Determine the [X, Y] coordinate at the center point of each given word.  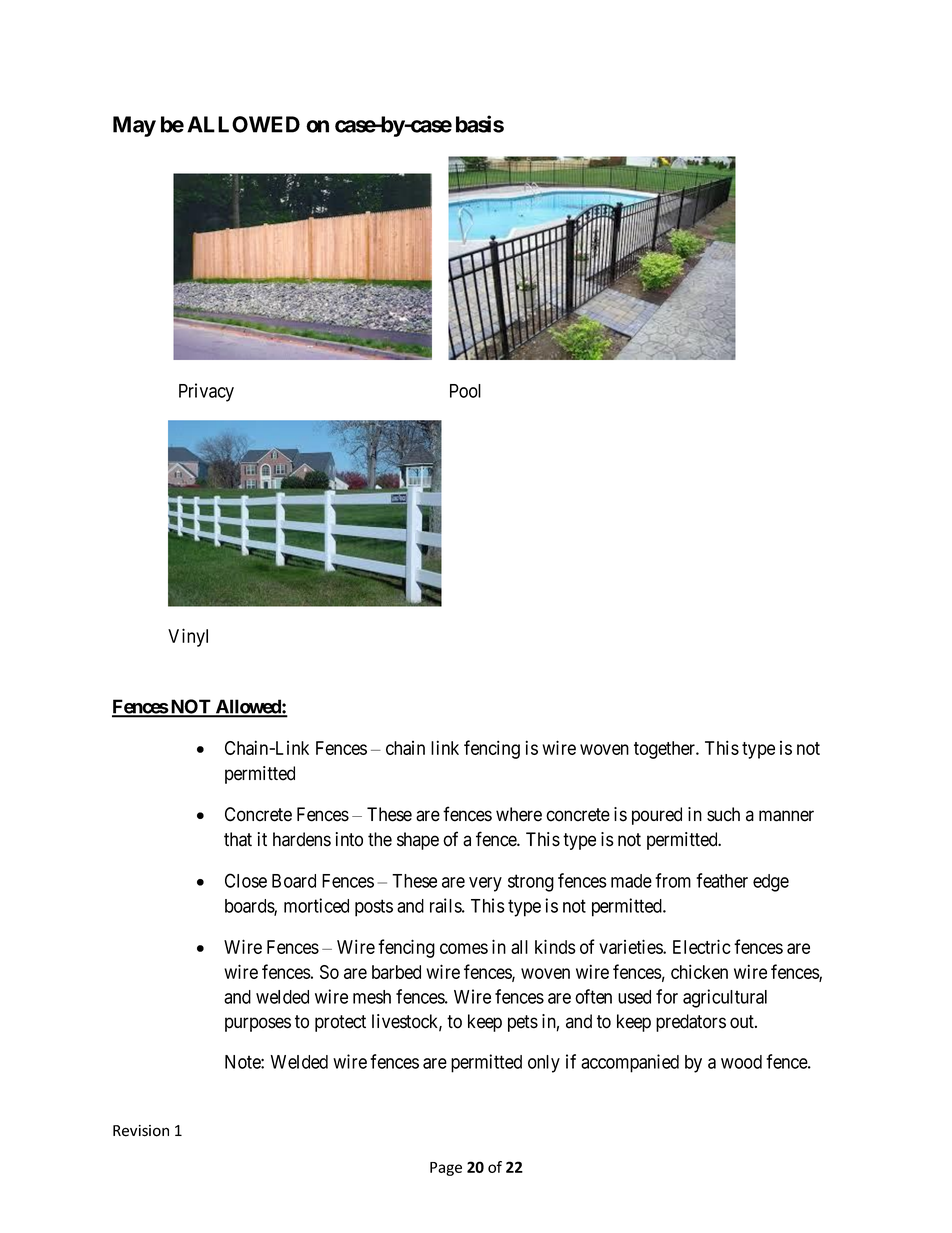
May [134, 126]
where [519, 814]
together [666, 750]
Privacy [206, 392]
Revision [141, 1131]
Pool [465, 391]
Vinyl [188, 637]
